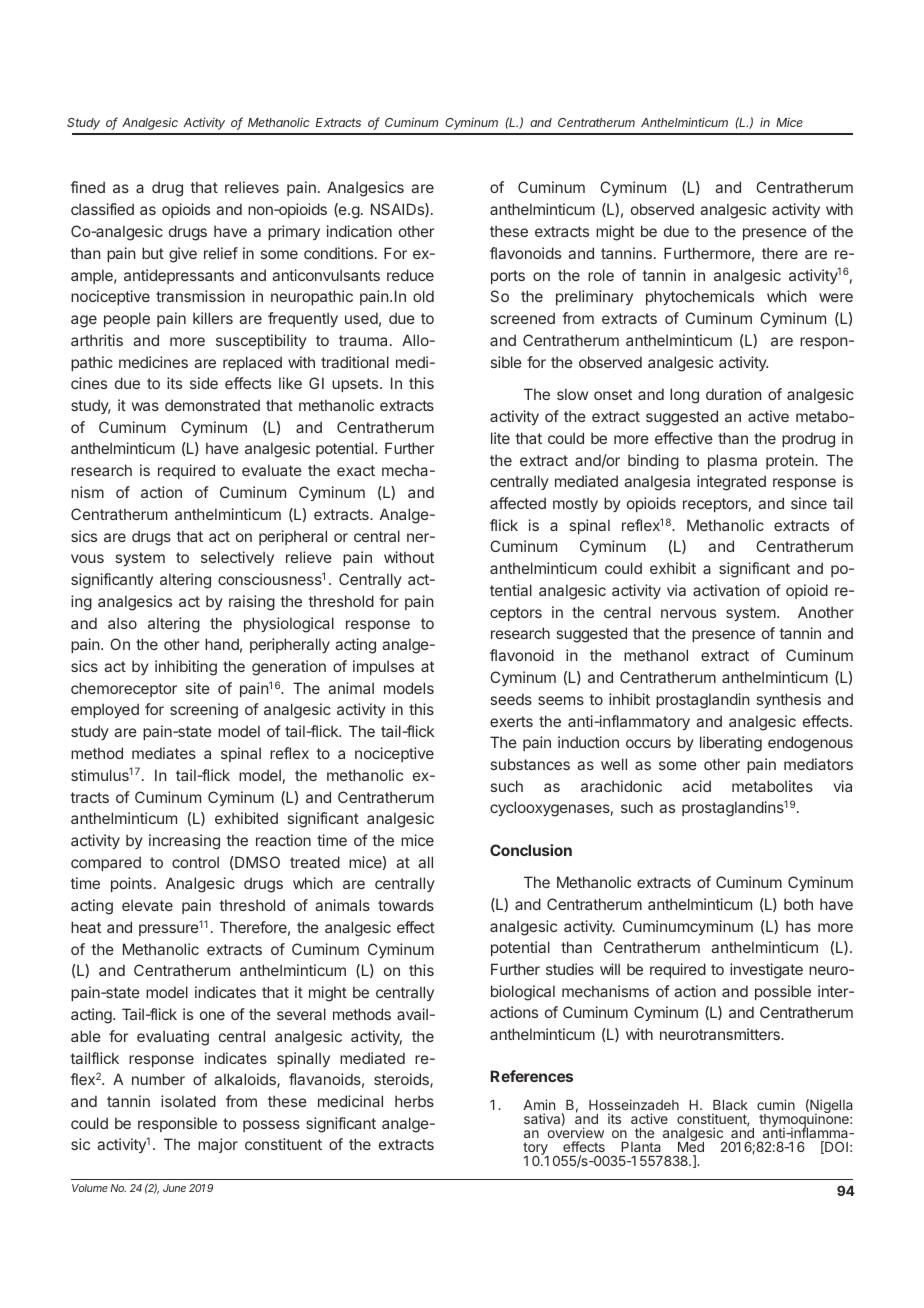 This screenshot has width=924, height=1308. What do you see at coordinates (122, 623) in the screenshot?
I see `also` at bounding box center [122, 623].
